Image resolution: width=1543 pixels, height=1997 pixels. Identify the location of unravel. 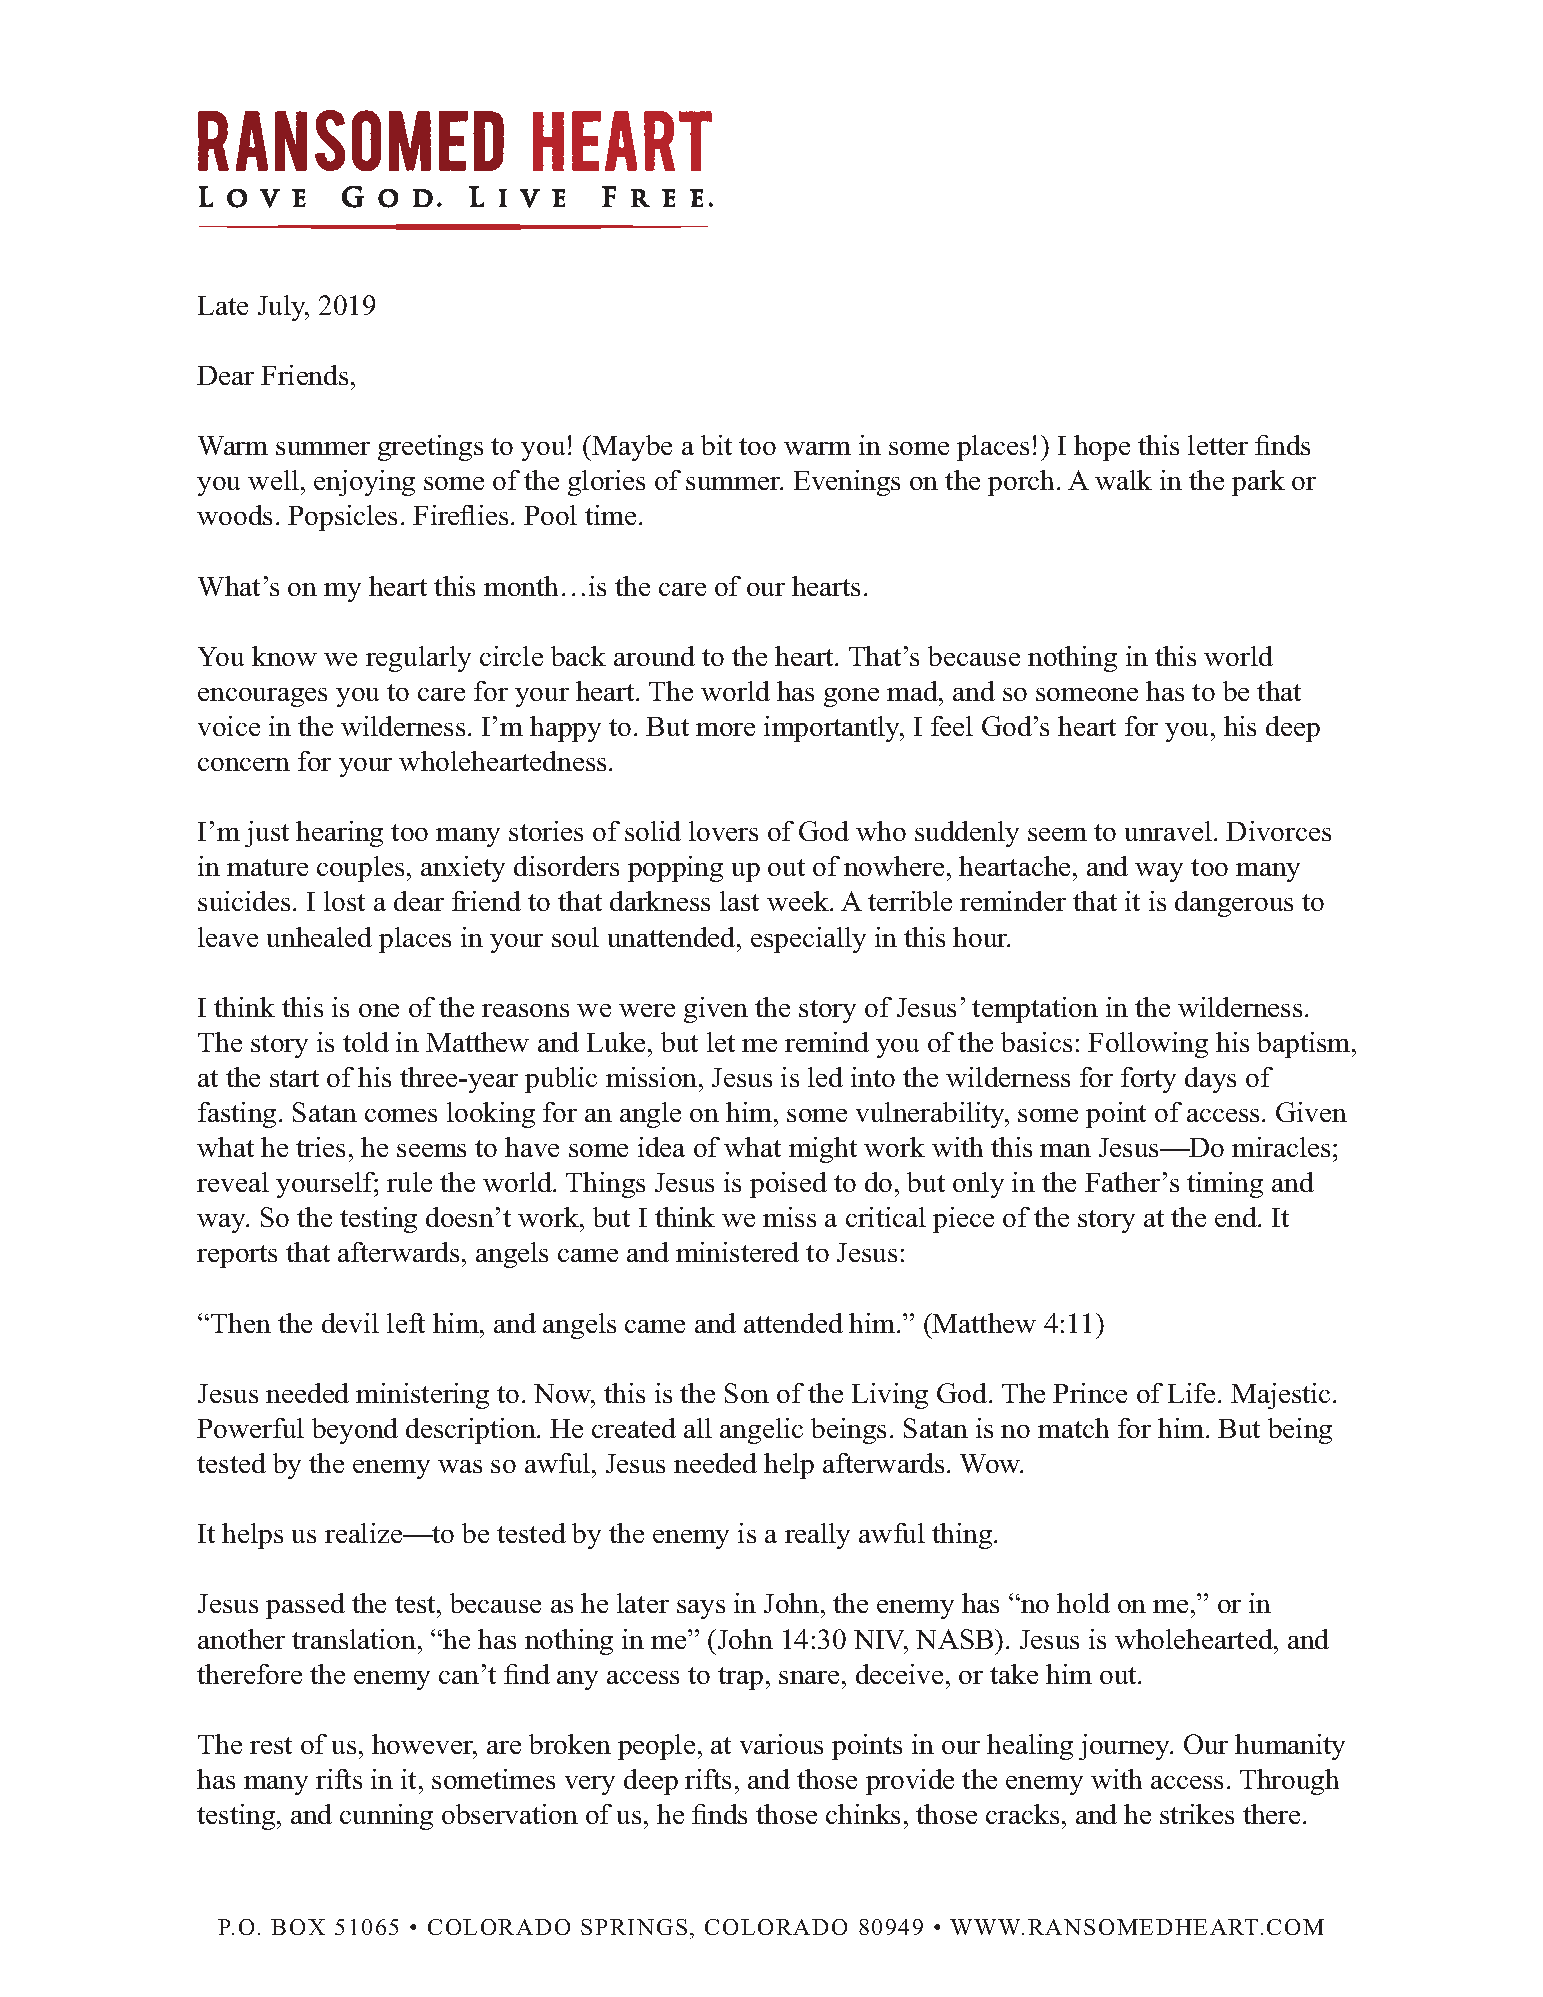
(1168, 831).
